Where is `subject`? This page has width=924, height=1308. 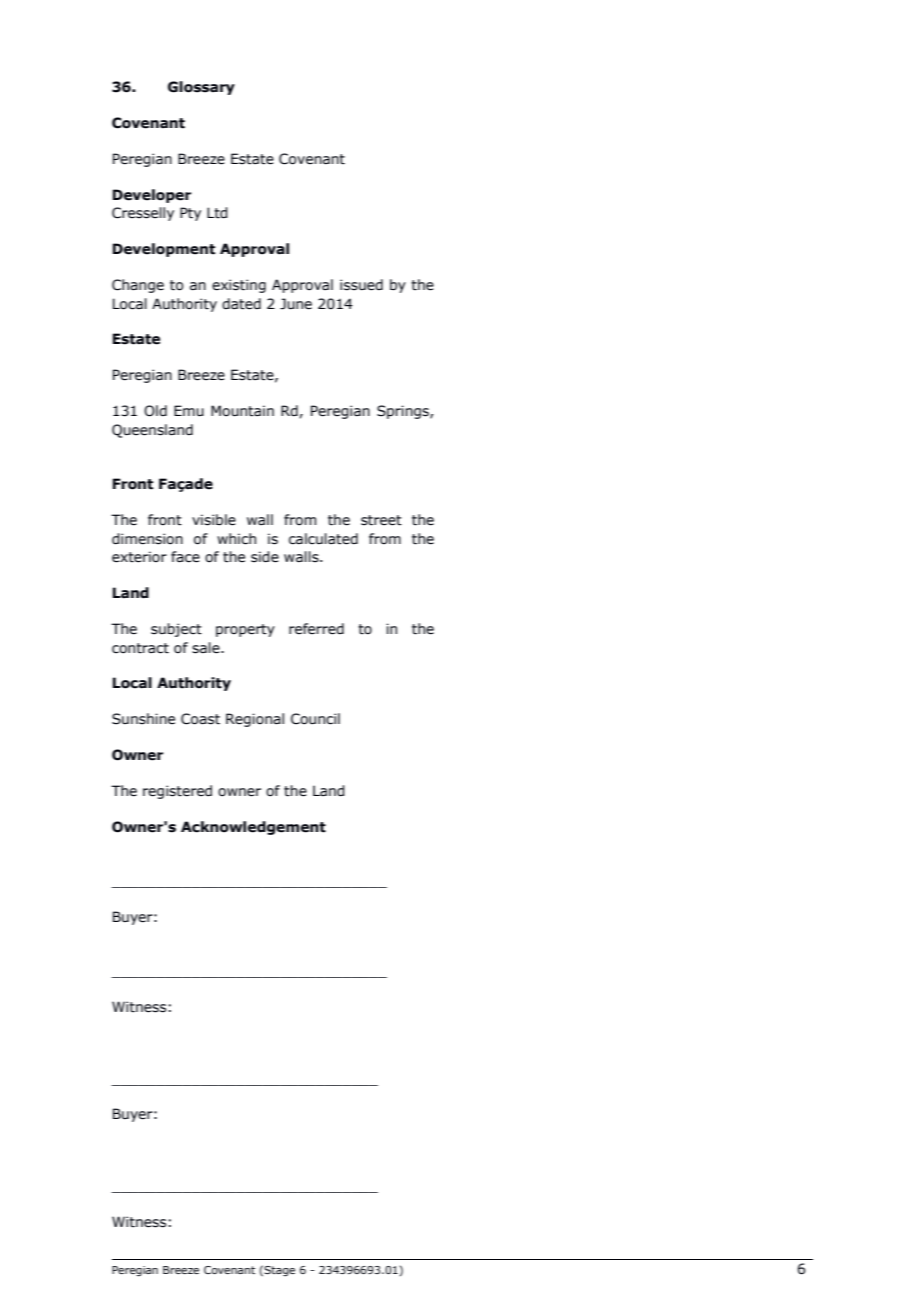
subject is located at coordinates (176, 630).
